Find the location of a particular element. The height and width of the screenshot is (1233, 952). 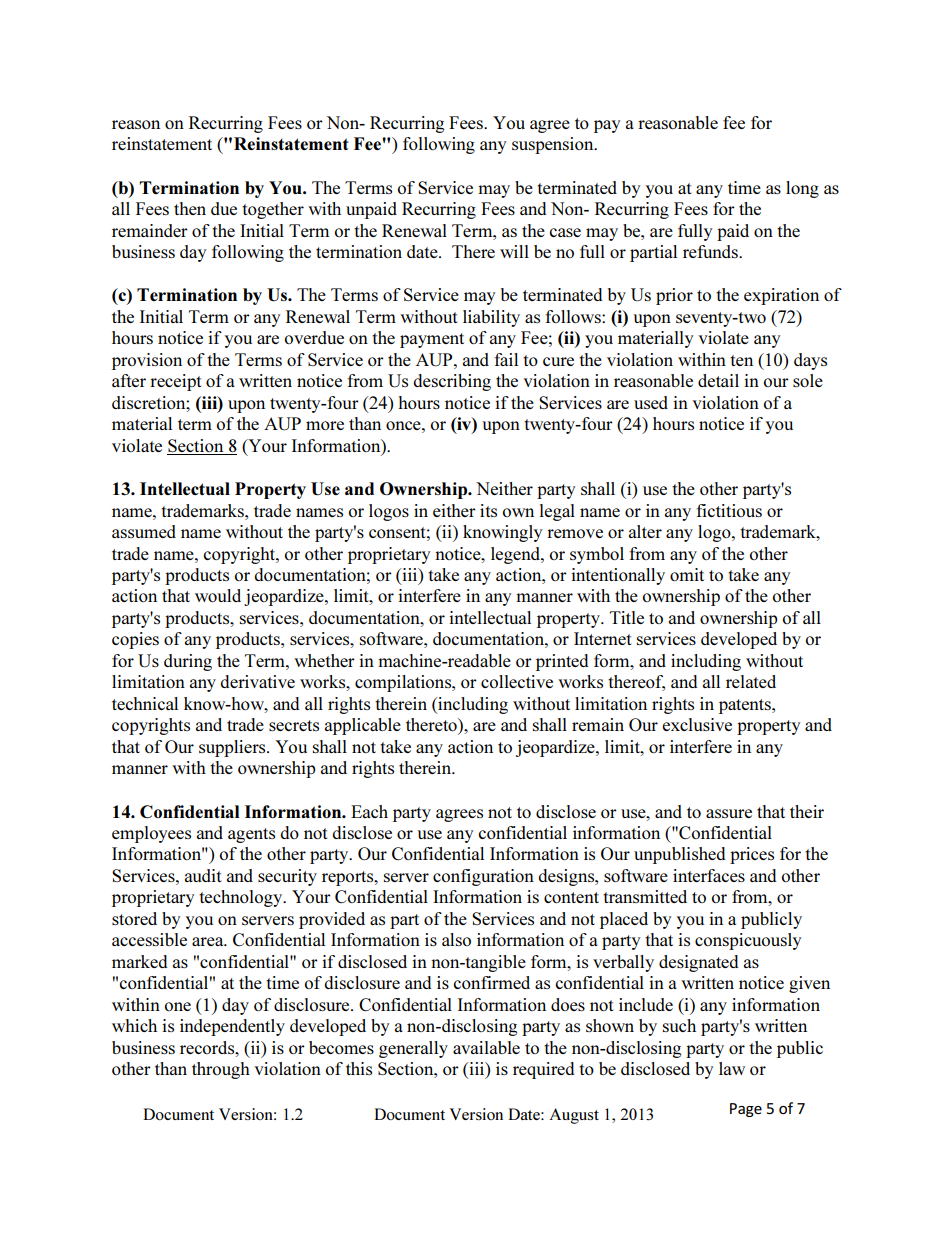

long is located at coordinates (802, 189).
